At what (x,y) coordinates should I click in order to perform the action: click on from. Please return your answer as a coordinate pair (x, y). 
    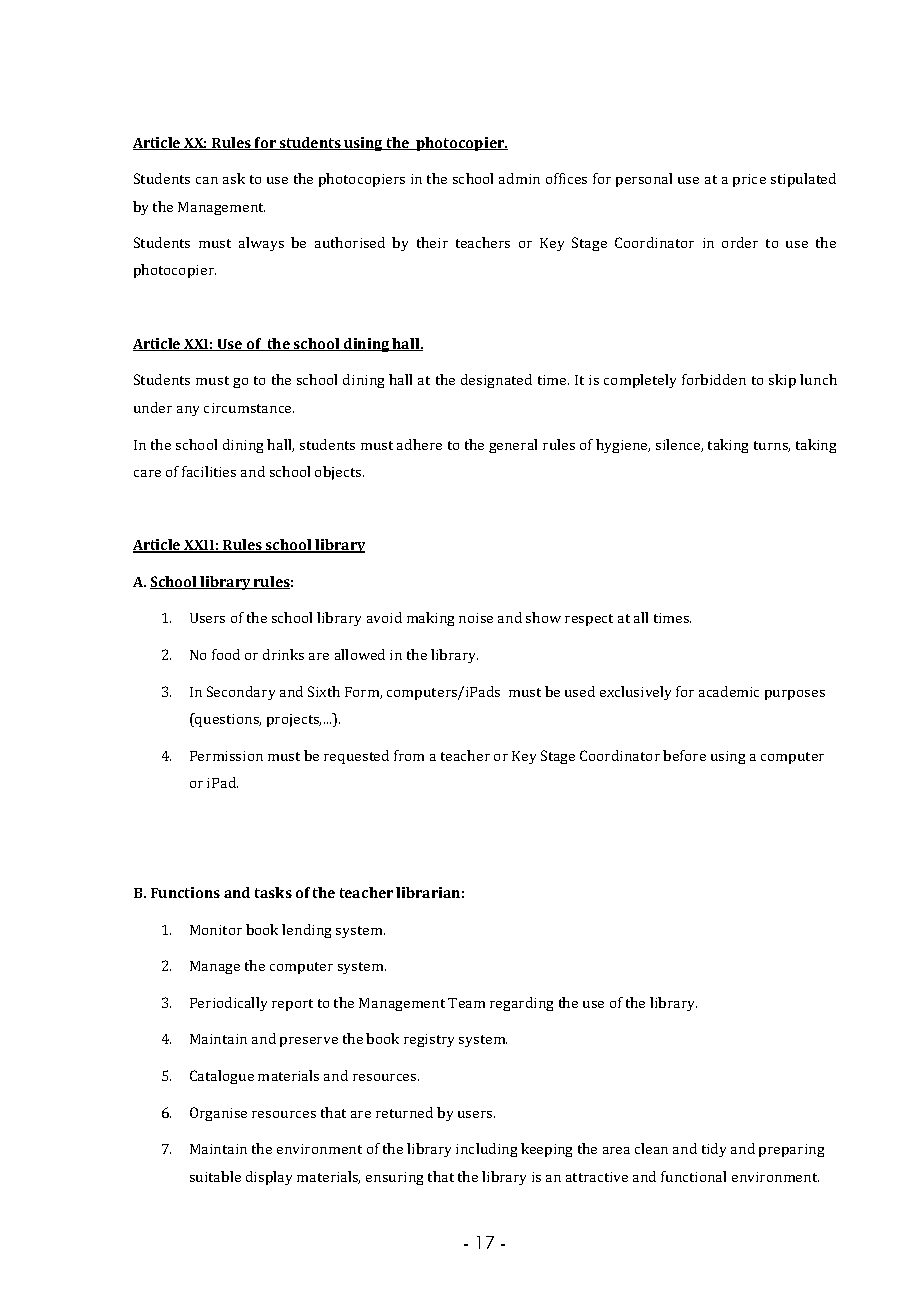
    Looking at the image, I should click on (409, 755).
